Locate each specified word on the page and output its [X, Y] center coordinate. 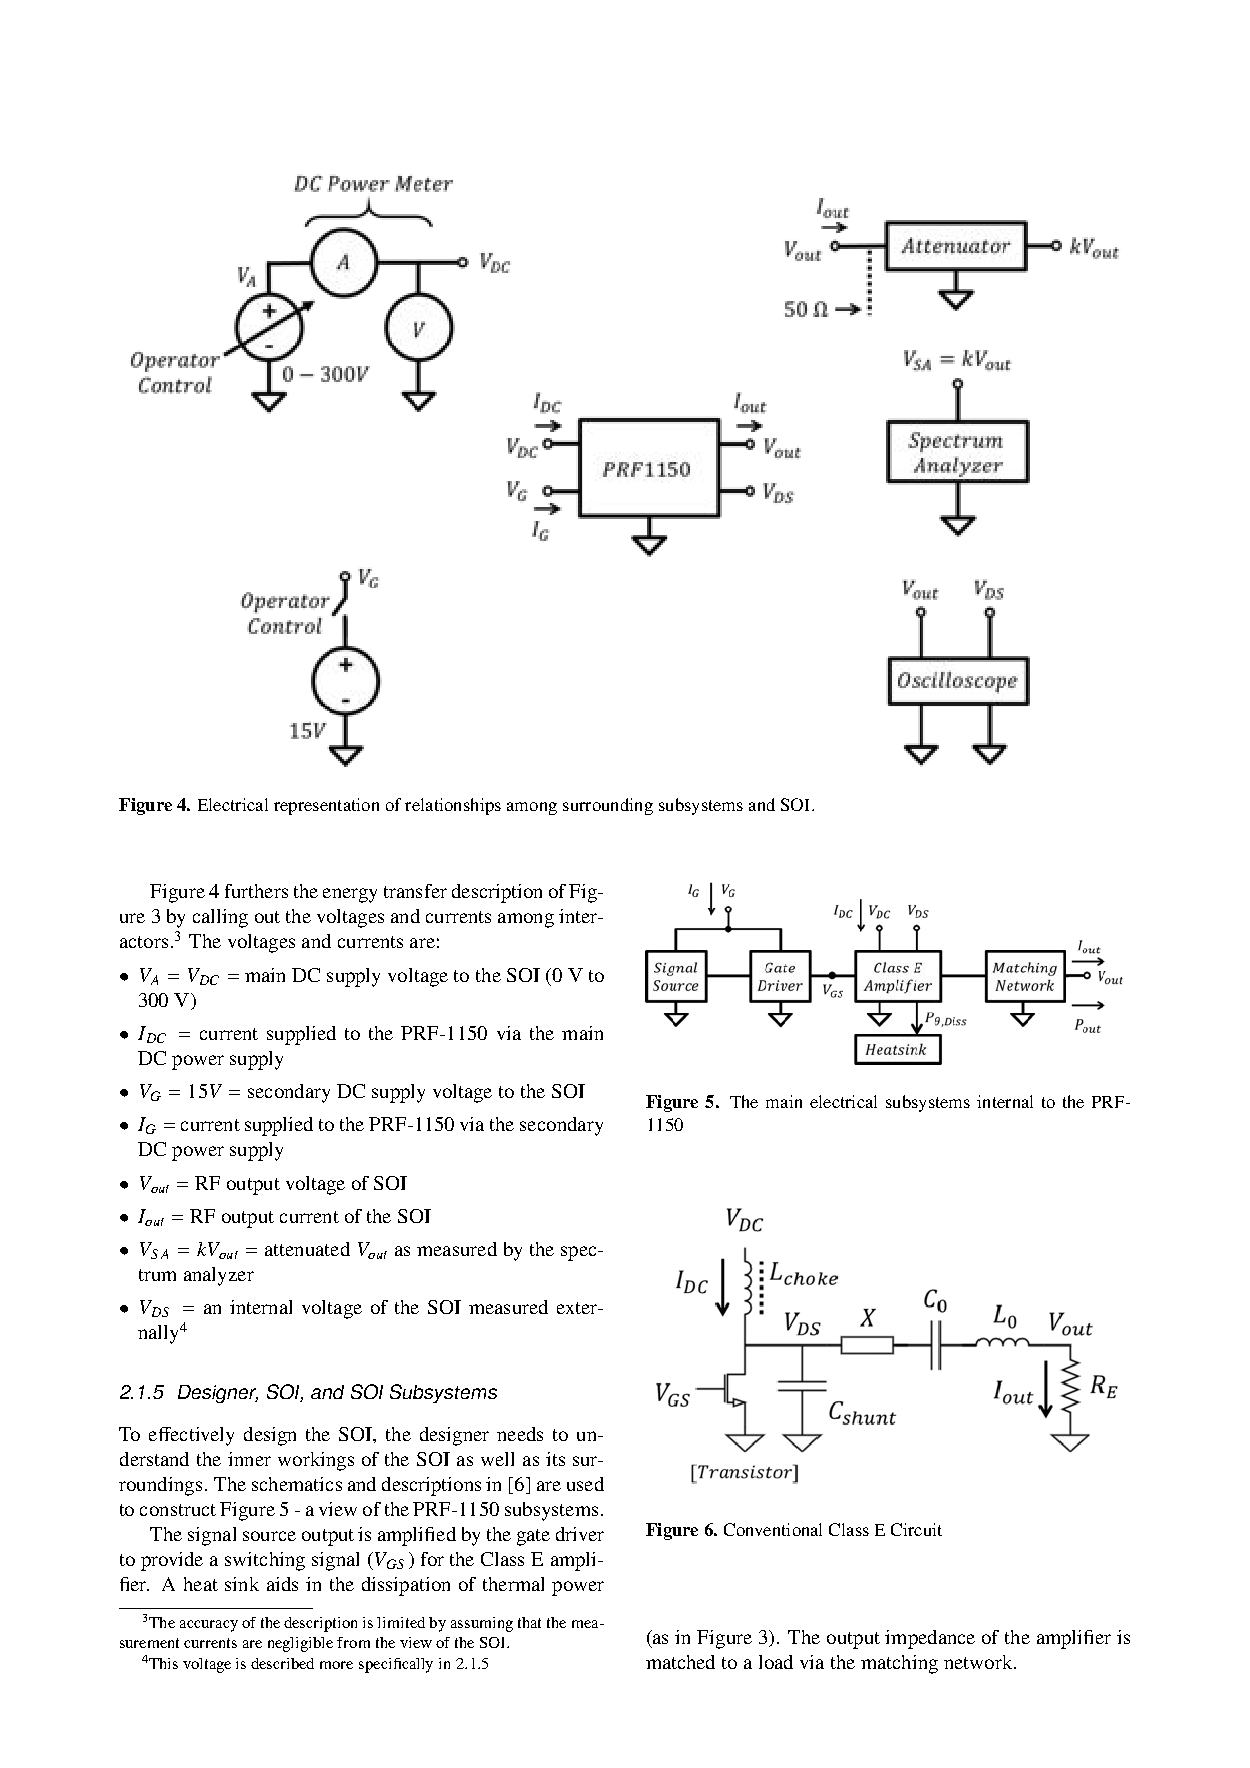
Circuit [916, 1529]
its [555, 1459]
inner [249, 1459]
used [585, 1484]
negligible [300, 1644]
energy [350, 895]
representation [326, 806]
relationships [453, 806]
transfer [415, 891]
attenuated [307, 1249]
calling [220, 918]
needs [520, 1434]
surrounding [608, 806]
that [529, 1622]
